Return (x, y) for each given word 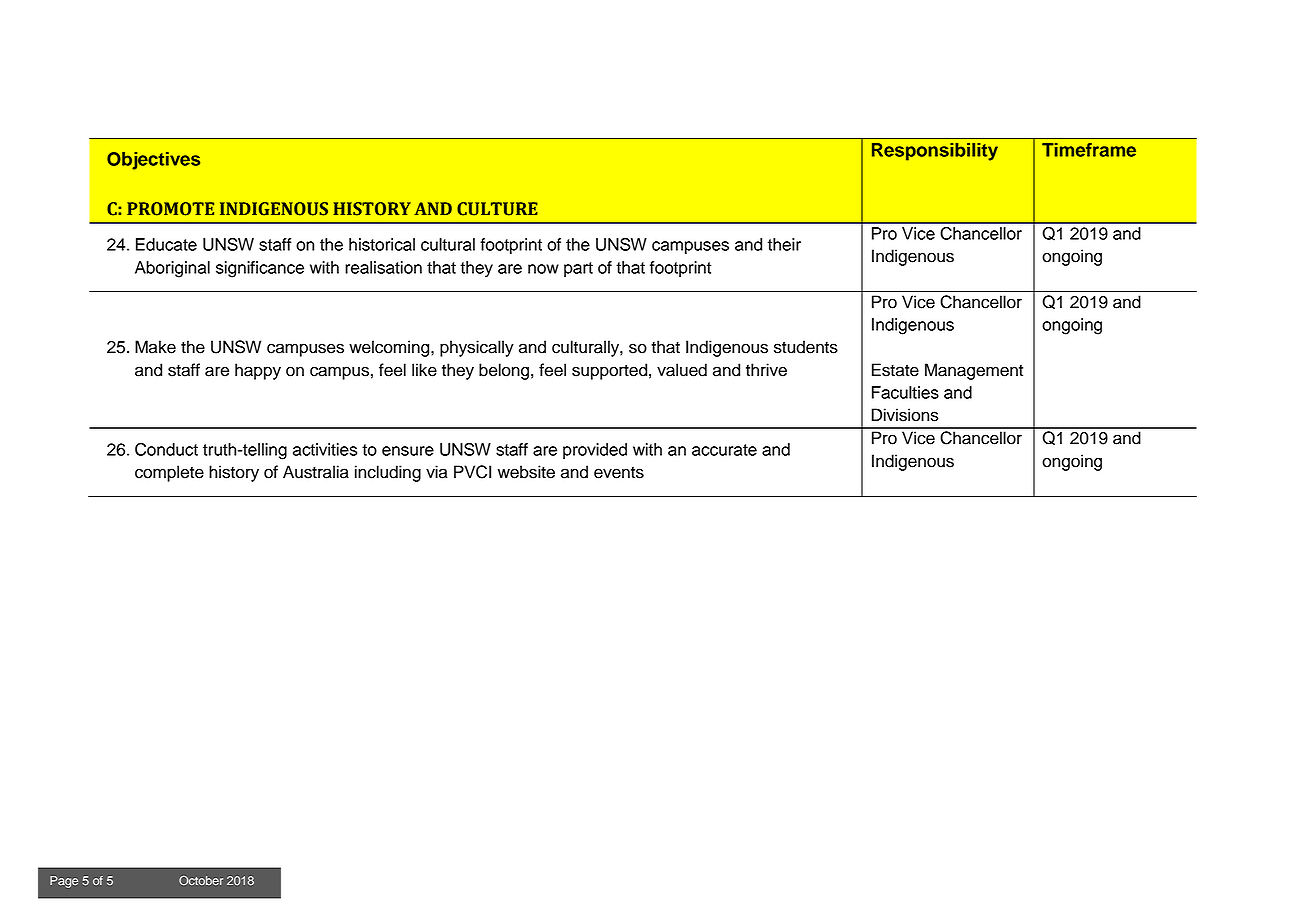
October (201, 880)
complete (169, 473)
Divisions (905, 415)
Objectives (153, 161)
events (619, 473)
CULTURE (497, 209)
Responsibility (935, 152)
